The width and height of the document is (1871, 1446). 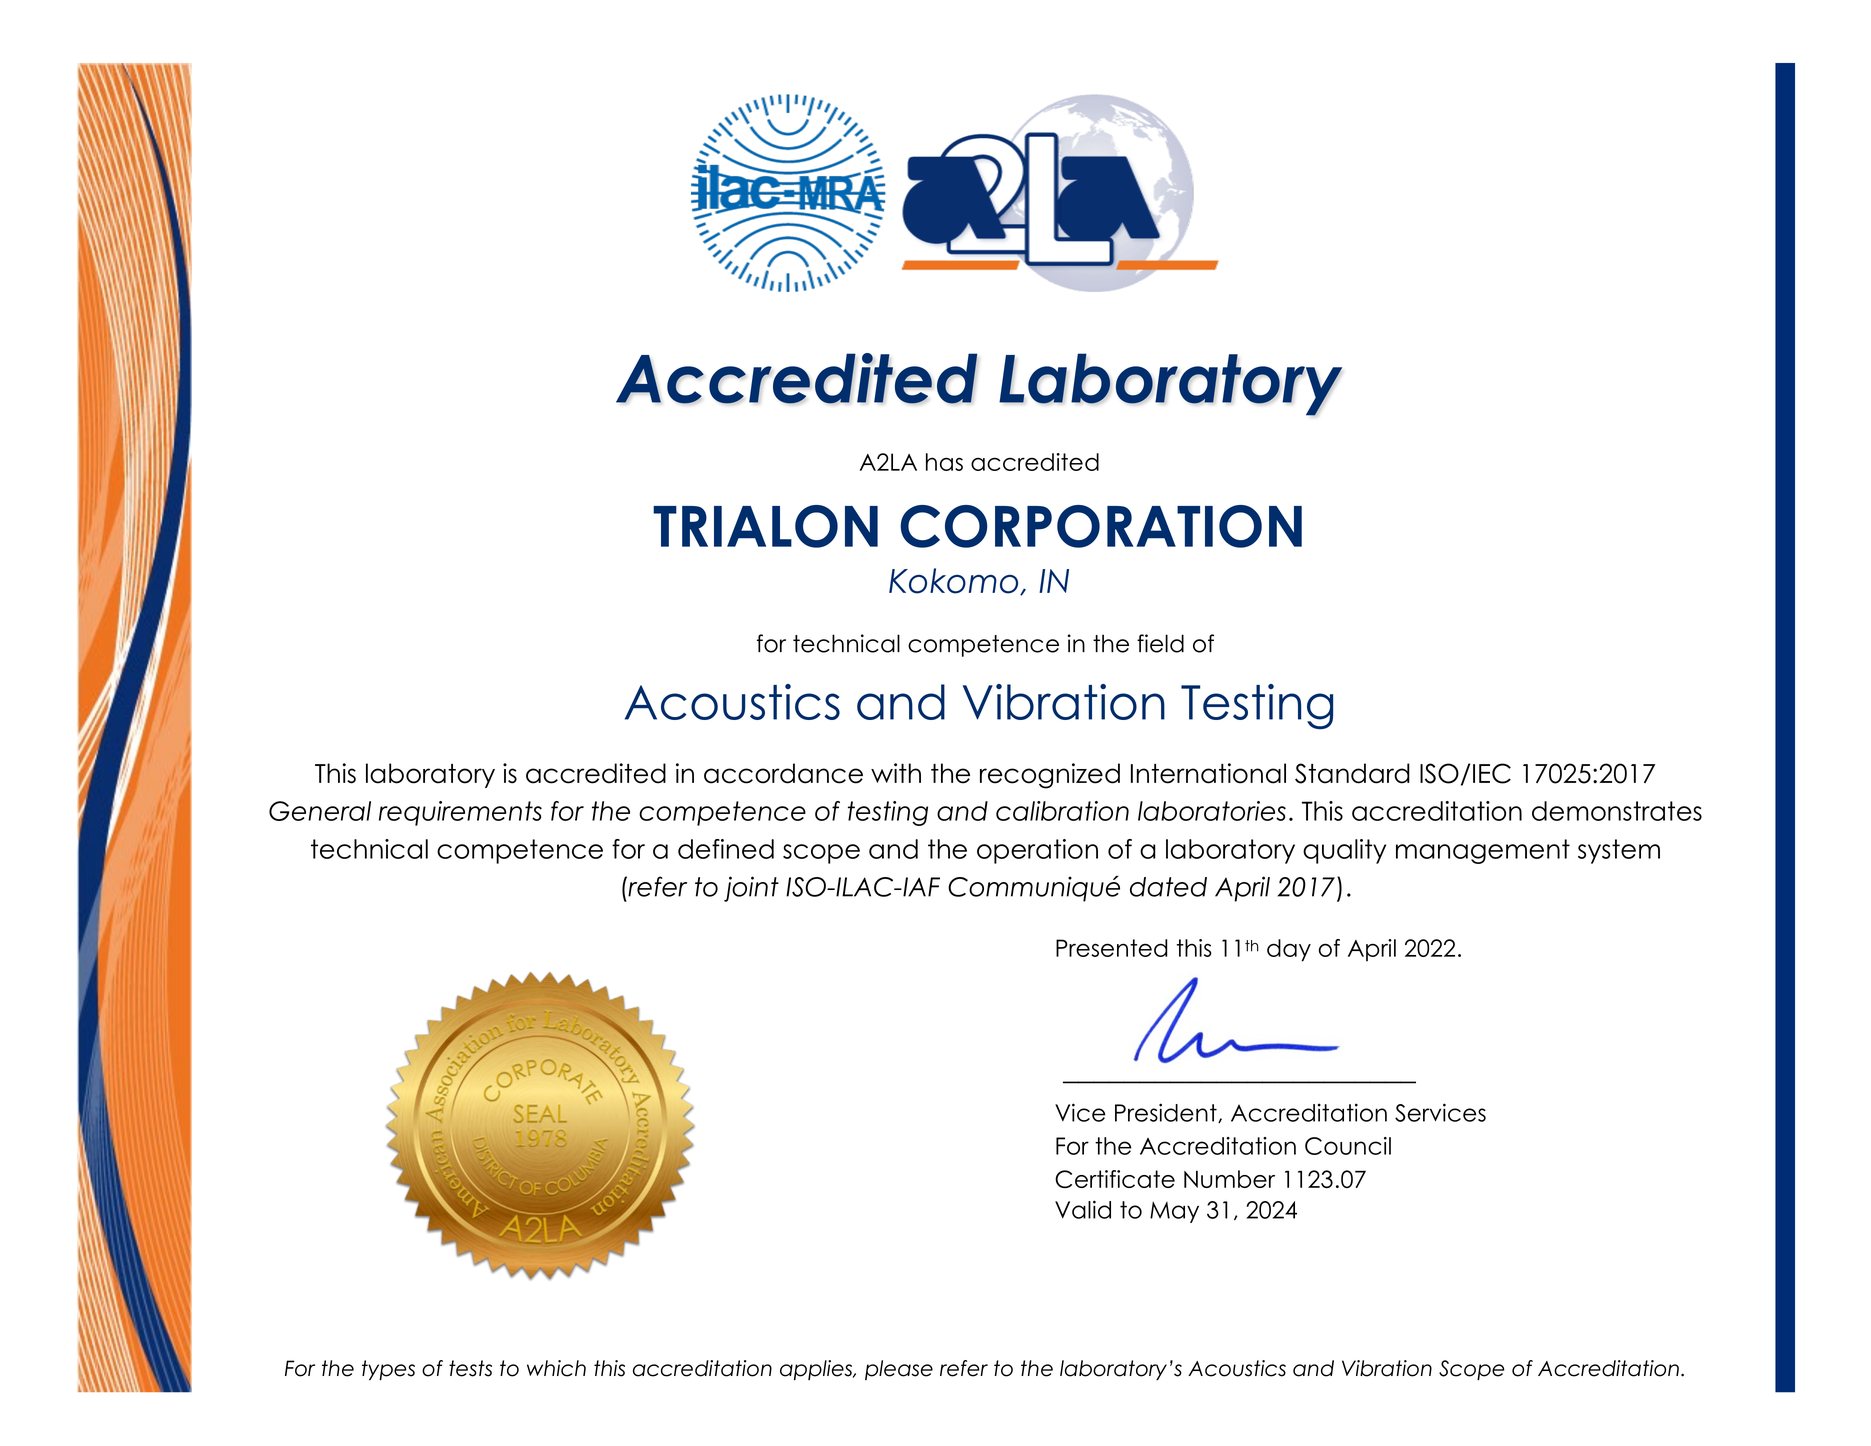 I want to click on joint, so click(x=751, y=889).
